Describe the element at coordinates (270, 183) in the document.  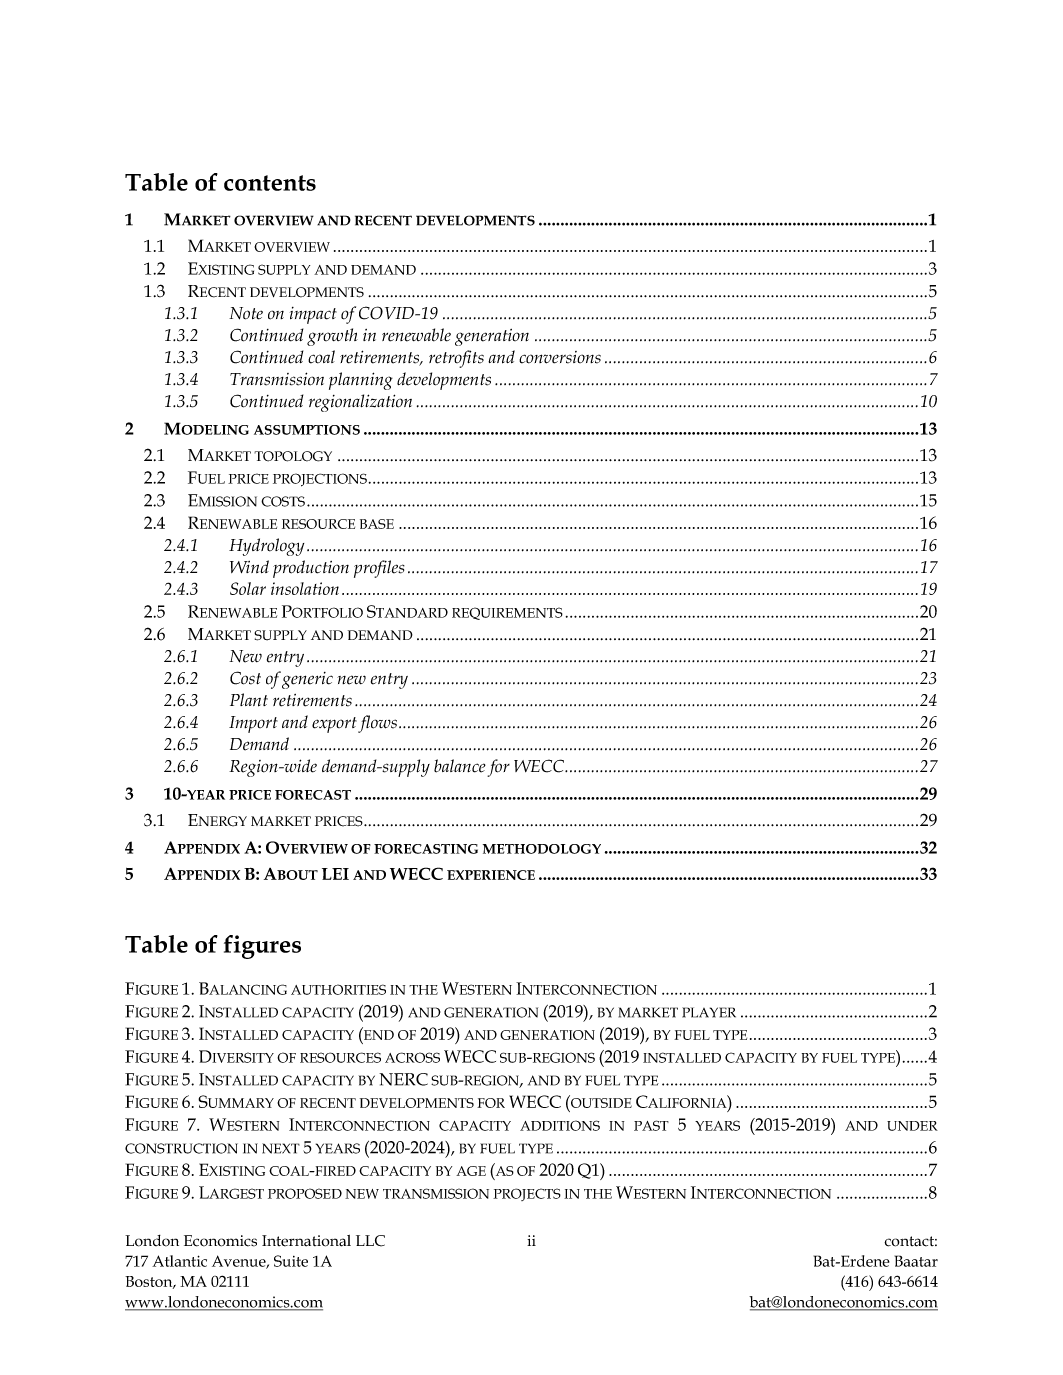
I see `contents` at that location.
